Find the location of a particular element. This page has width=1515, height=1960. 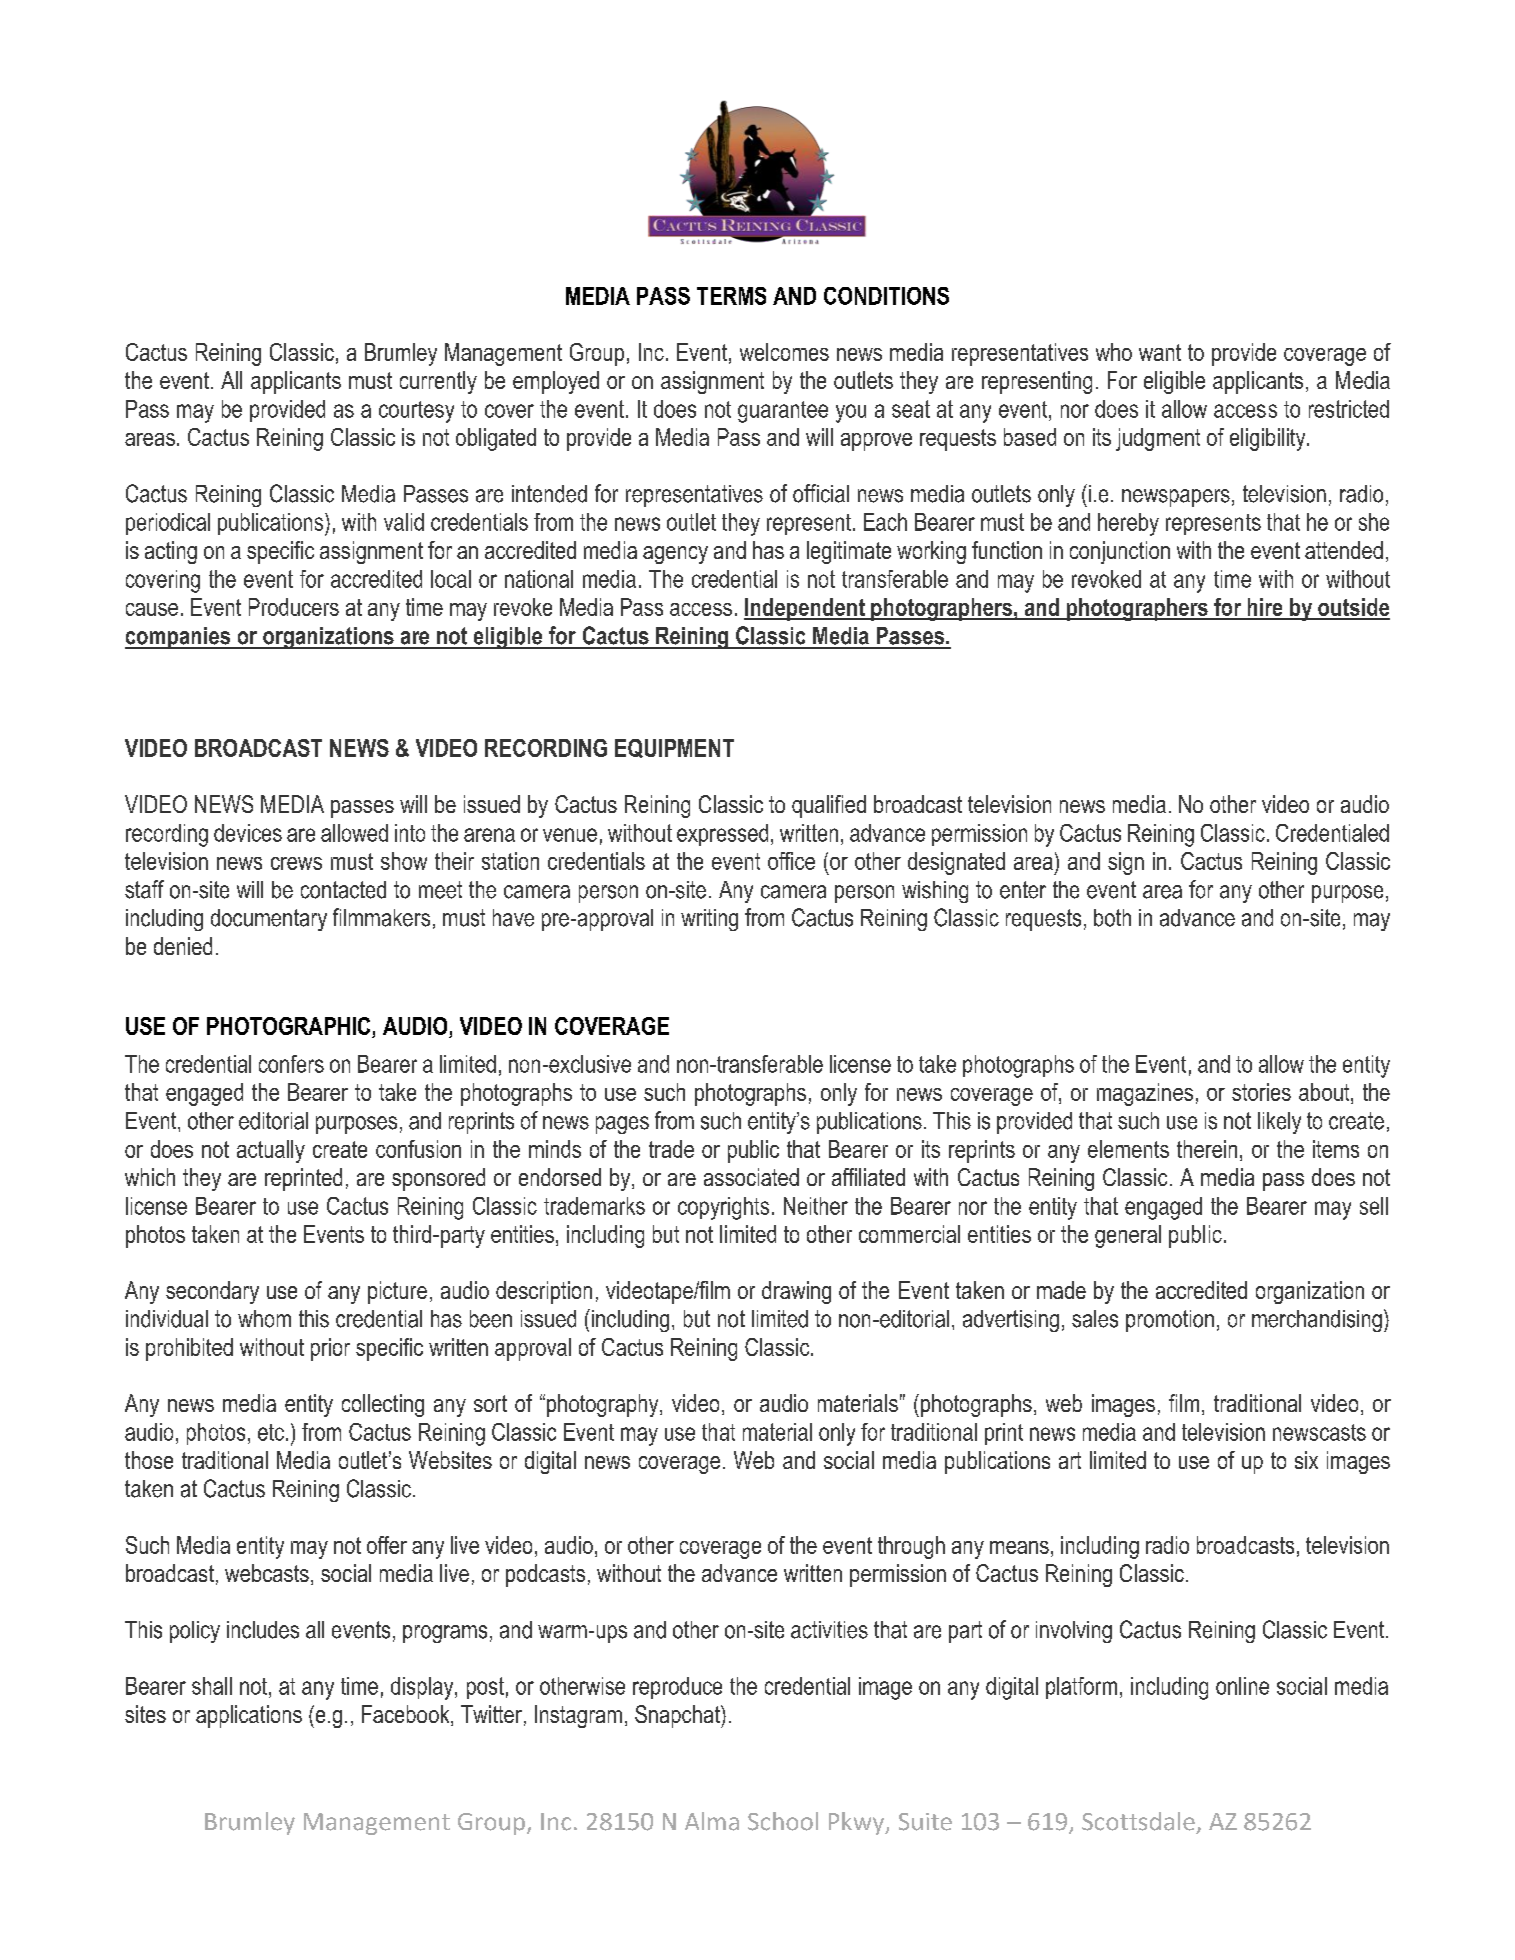

confers is located at coordinates (291, 1064).
